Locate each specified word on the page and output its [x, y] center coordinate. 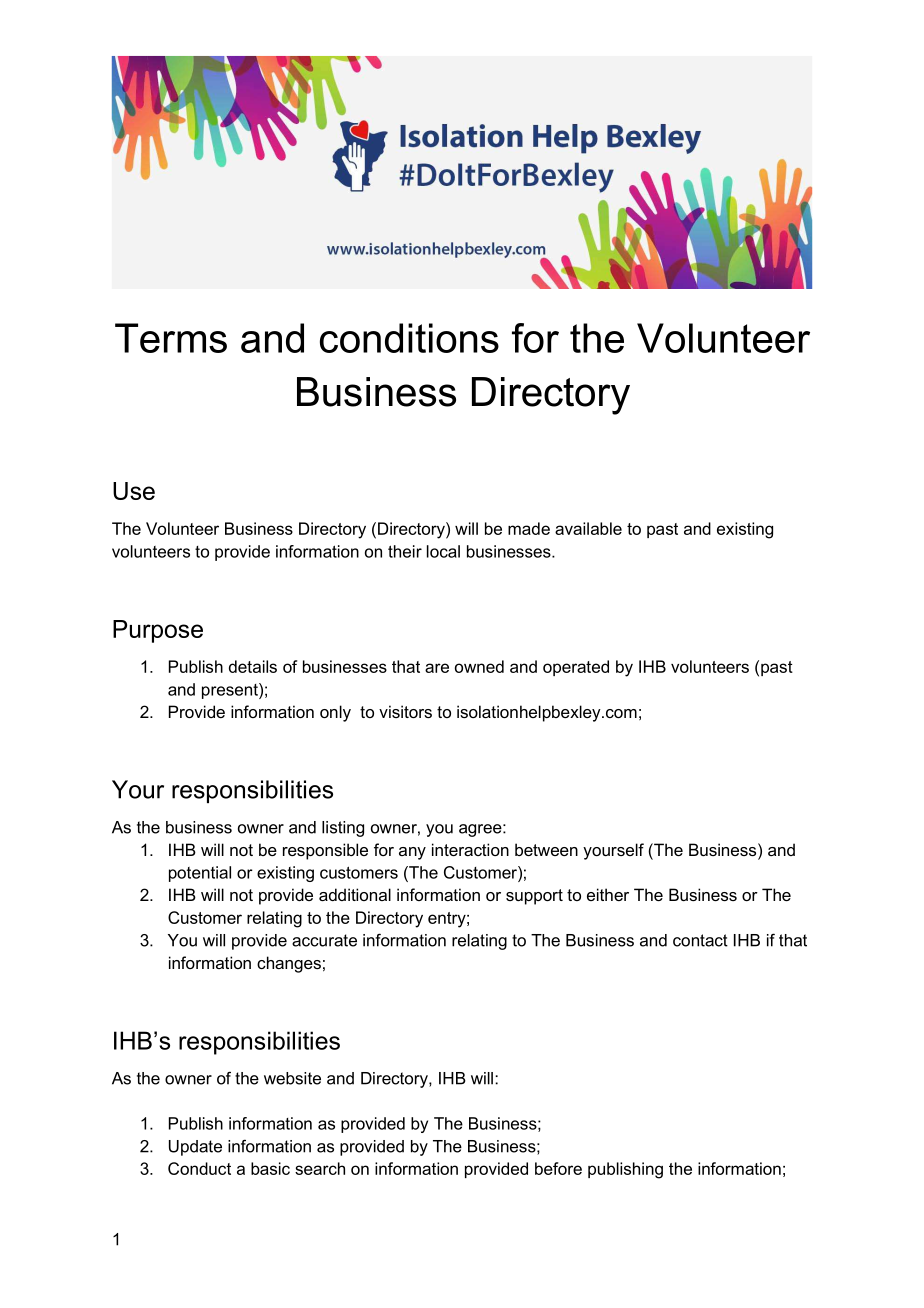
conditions [409, 338]
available [588, 528]
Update [195, 1148]
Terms [171, 338]
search [320, 1168]
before [558, 1168]
